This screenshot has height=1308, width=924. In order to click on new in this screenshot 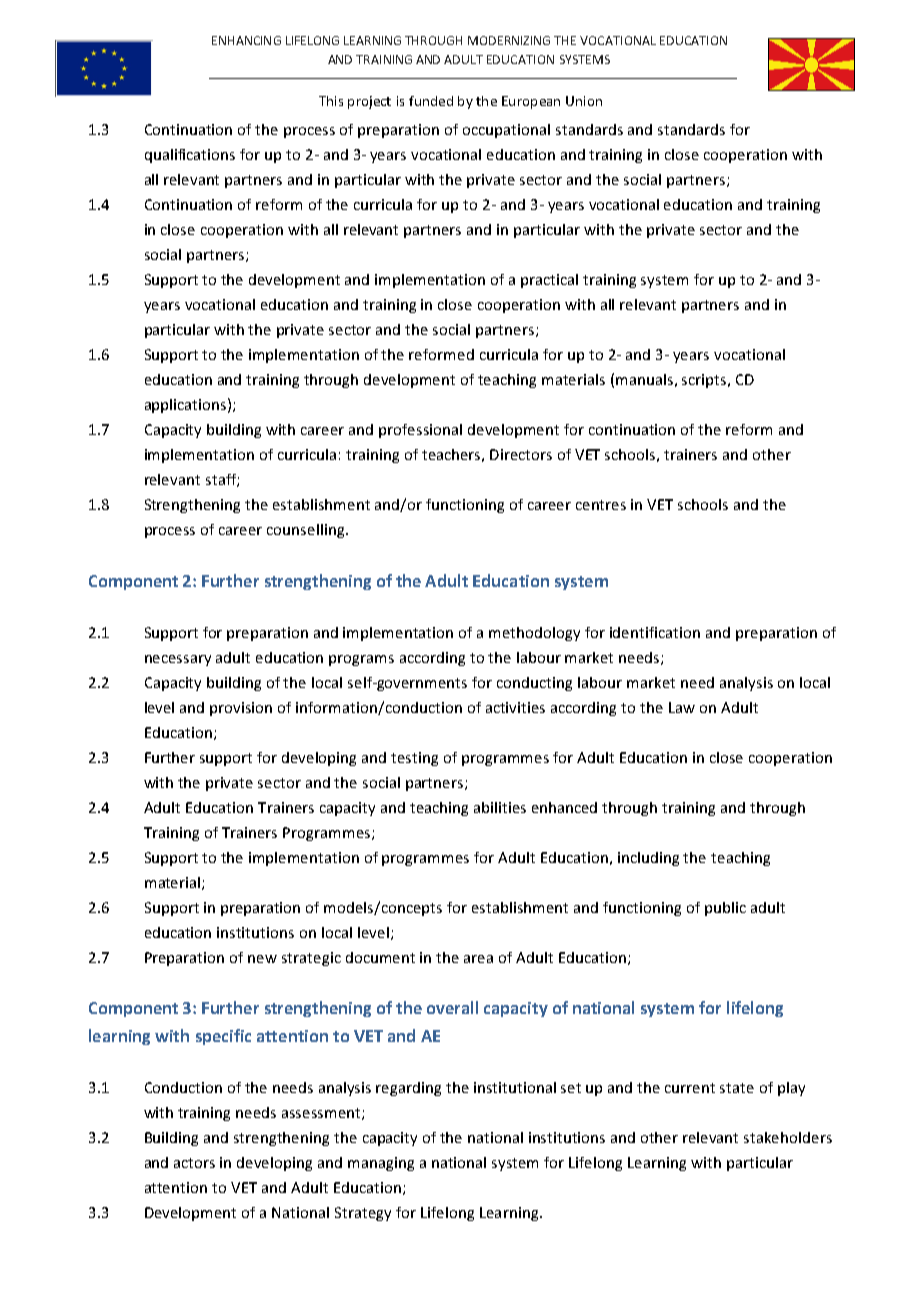, I will do `click(262, 959)`.
